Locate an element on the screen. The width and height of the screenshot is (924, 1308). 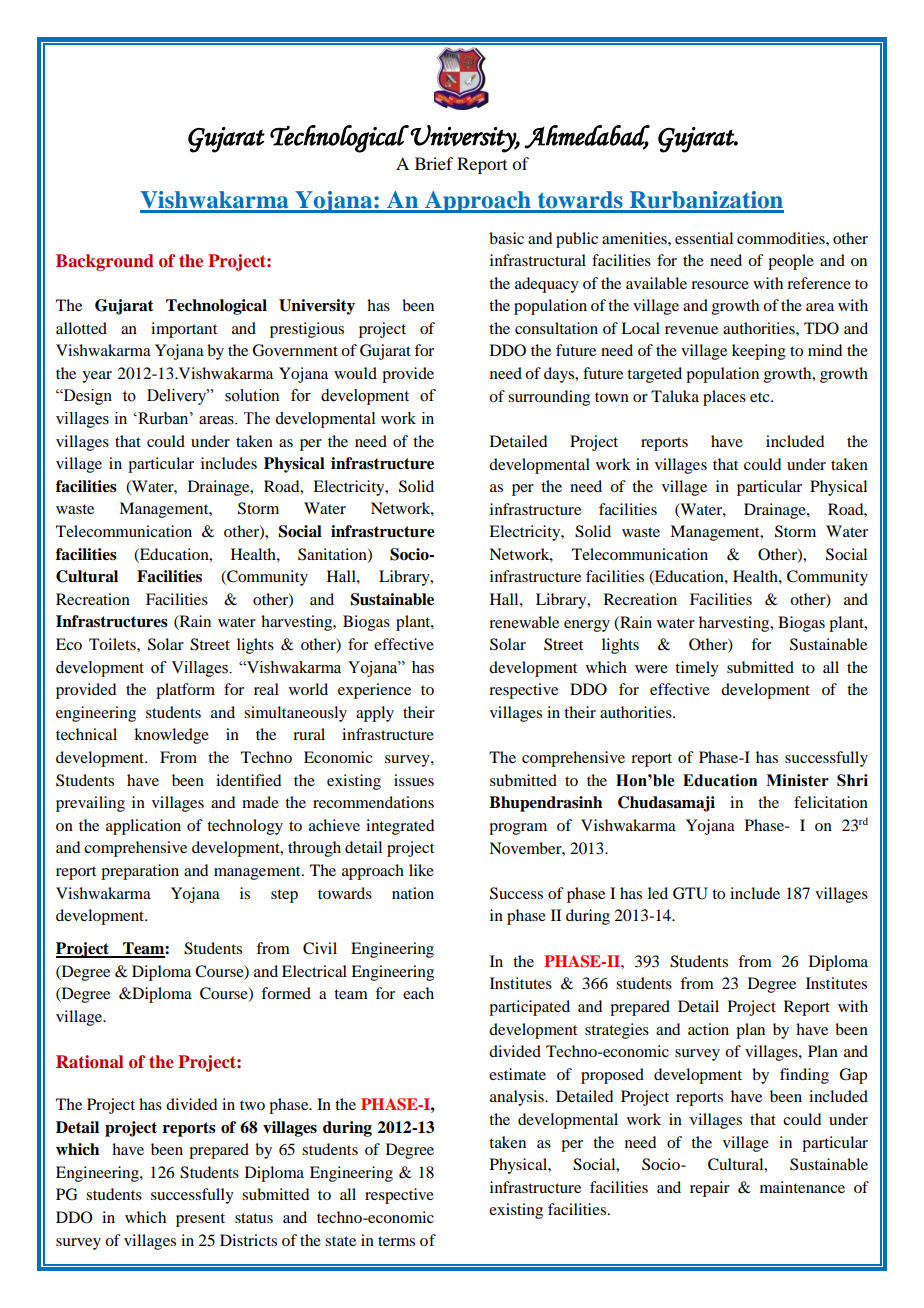
terms is located at coordinates (396, 1241).
